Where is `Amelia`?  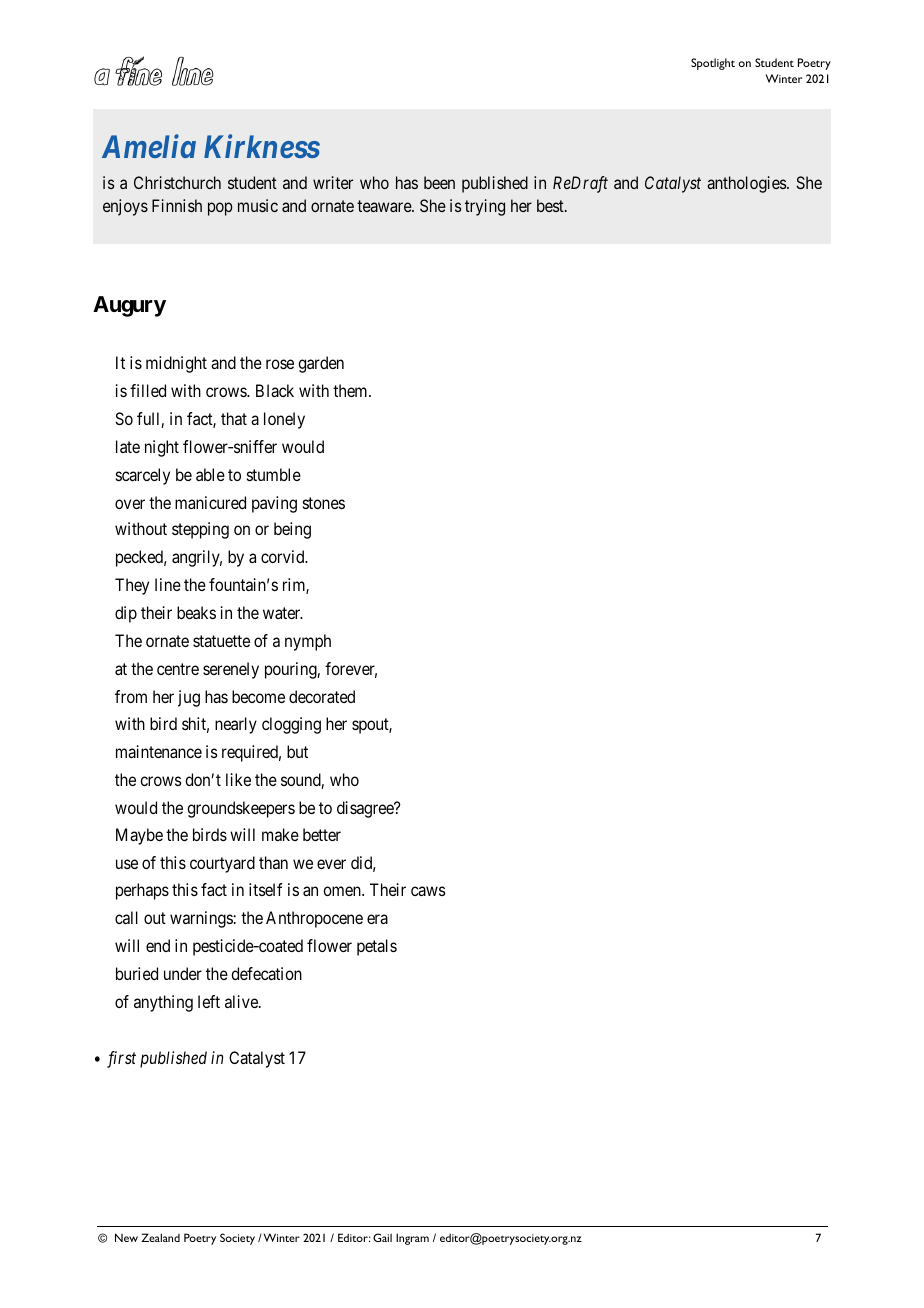
Amelia is located at coordinates (149, 146).
